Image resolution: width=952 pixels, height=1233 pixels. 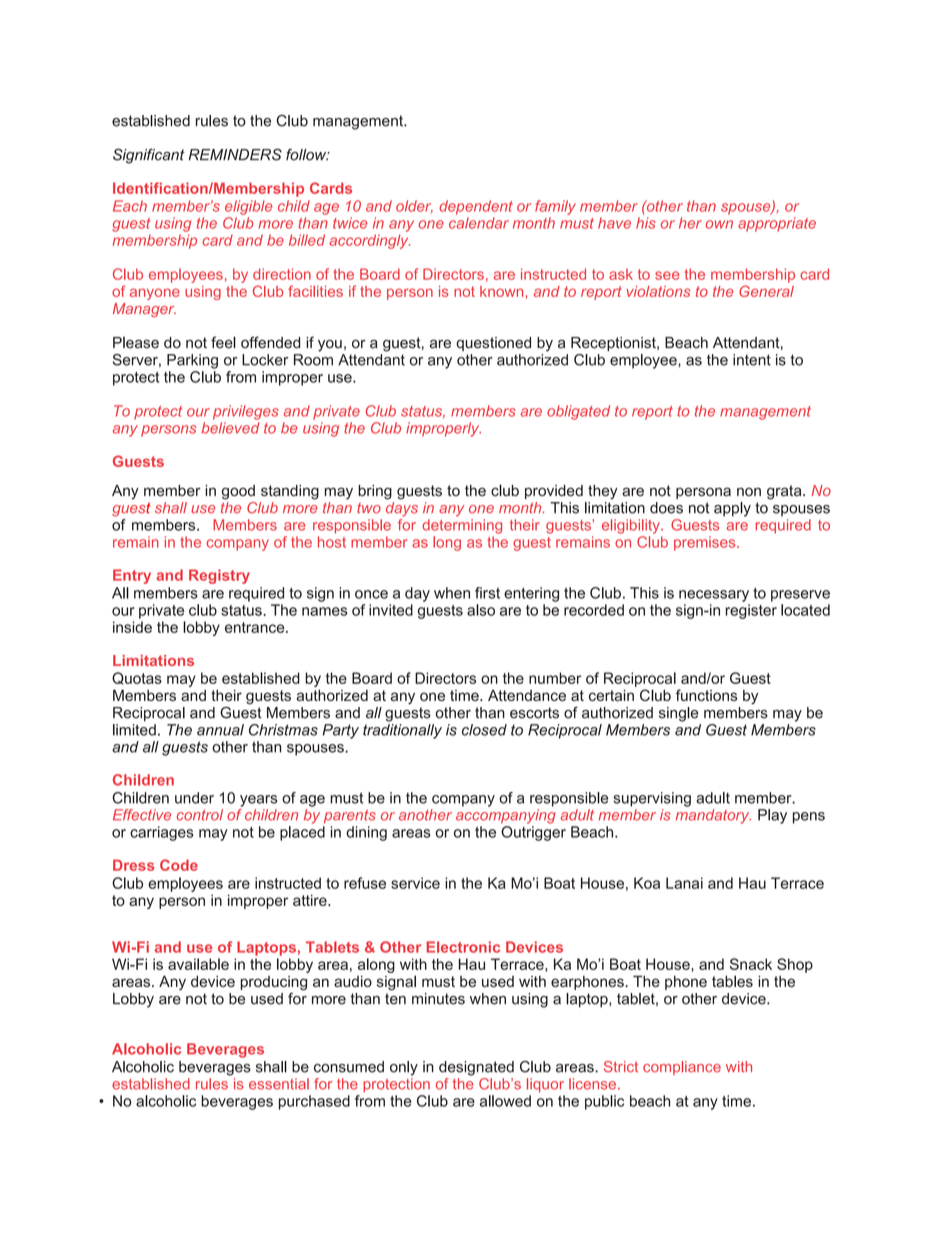 I want to click on closed, so click(x=484, y=730).
